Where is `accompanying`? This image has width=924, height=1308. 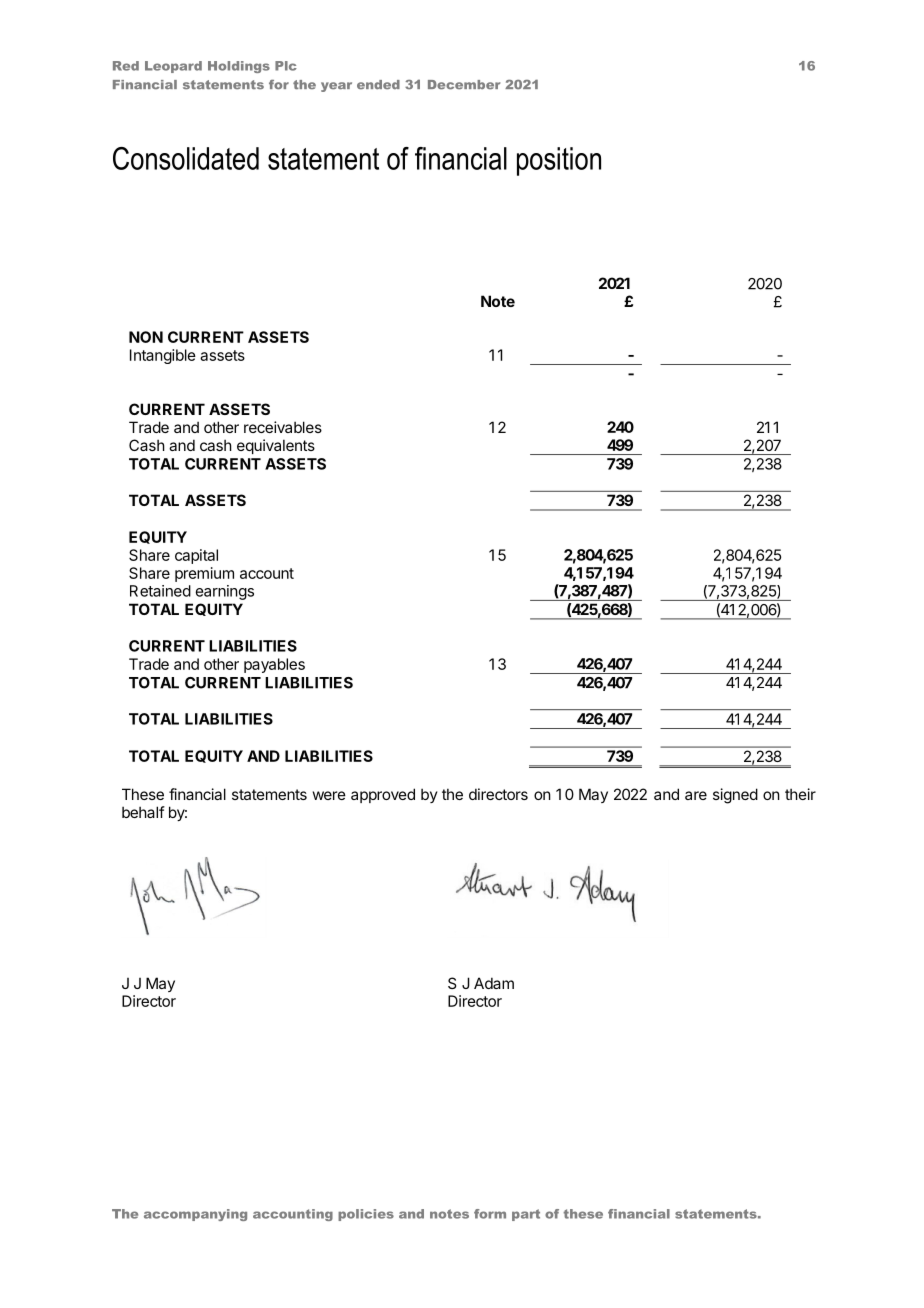
accompanying is located at coordinates (195, 1215).
